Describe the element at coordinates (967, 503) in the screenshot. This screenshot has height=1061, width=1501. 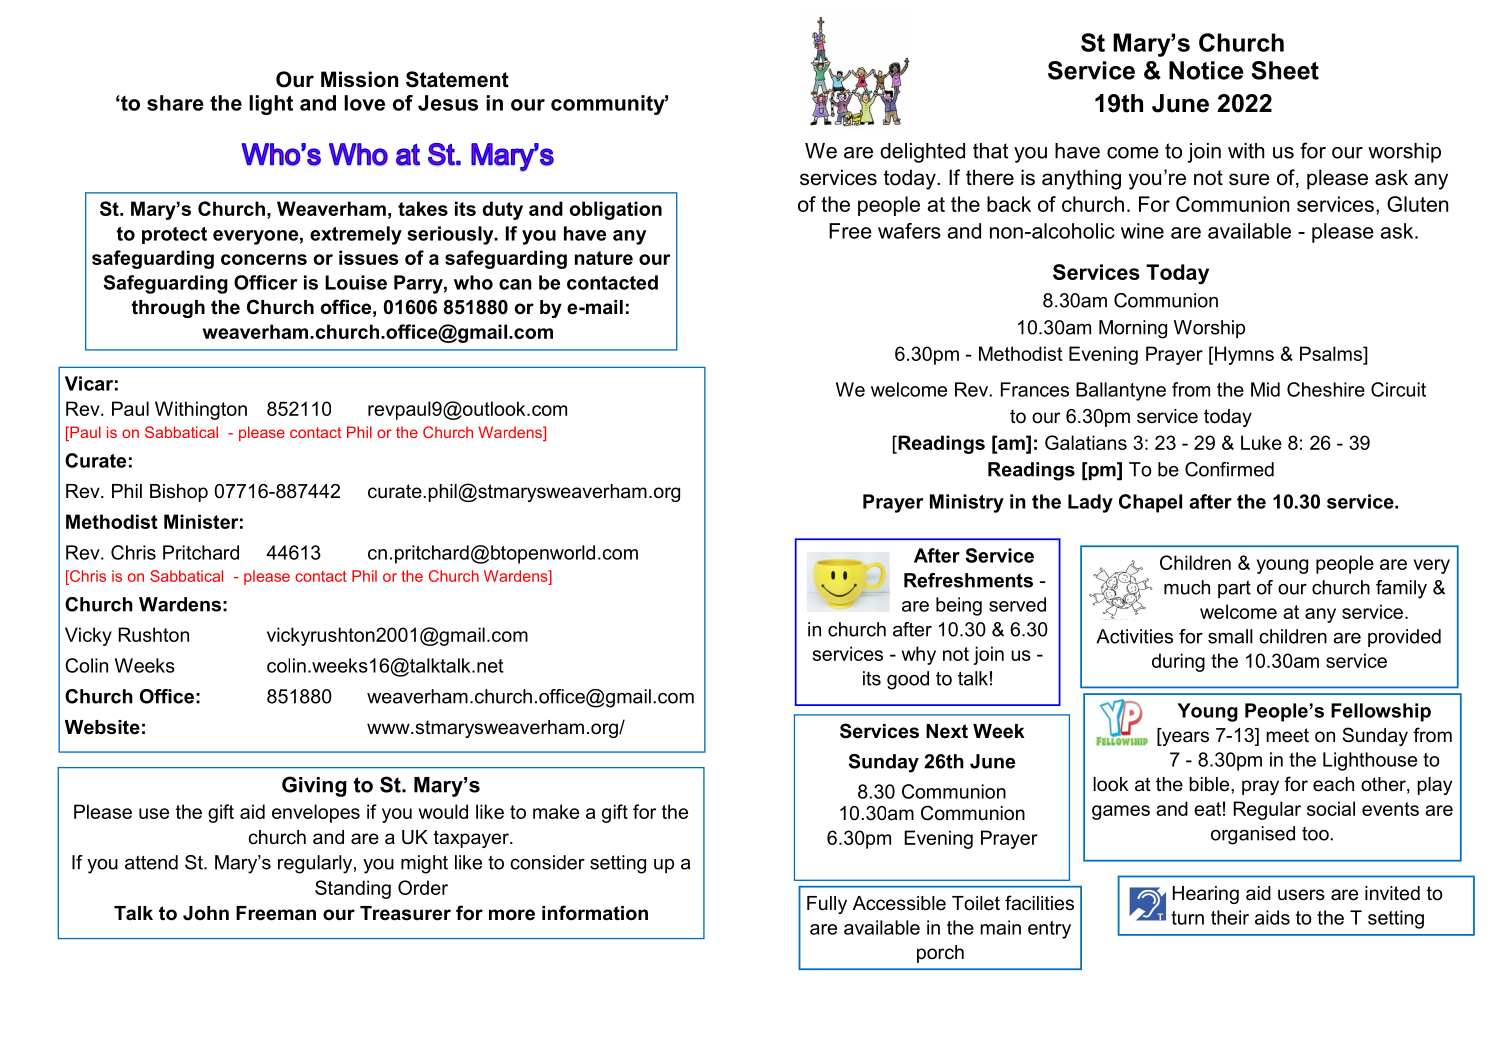
I see `Ministry` at that location.
